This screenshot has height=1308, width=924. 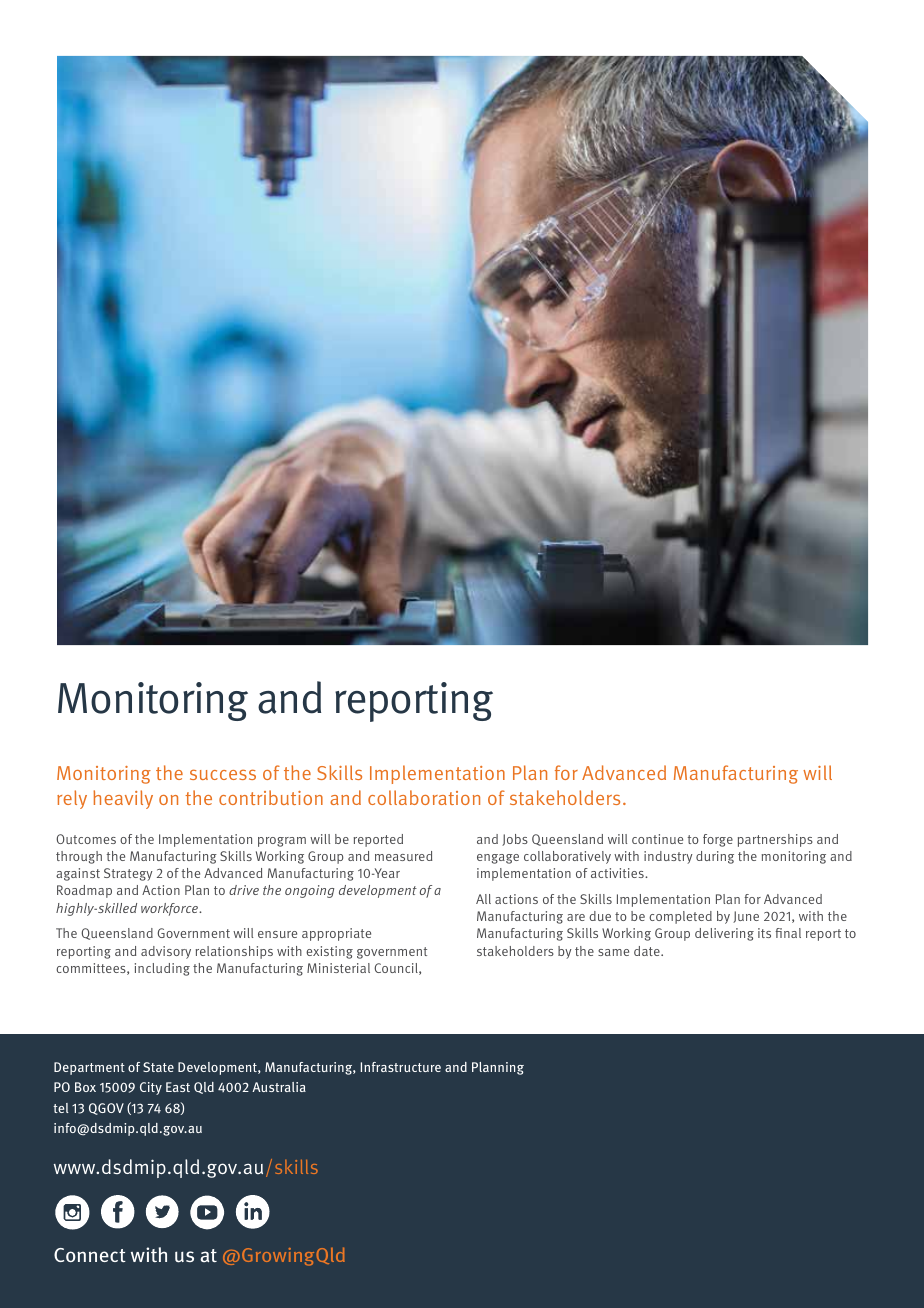 I want to click on collaboration, so click(x=424, y=797).
